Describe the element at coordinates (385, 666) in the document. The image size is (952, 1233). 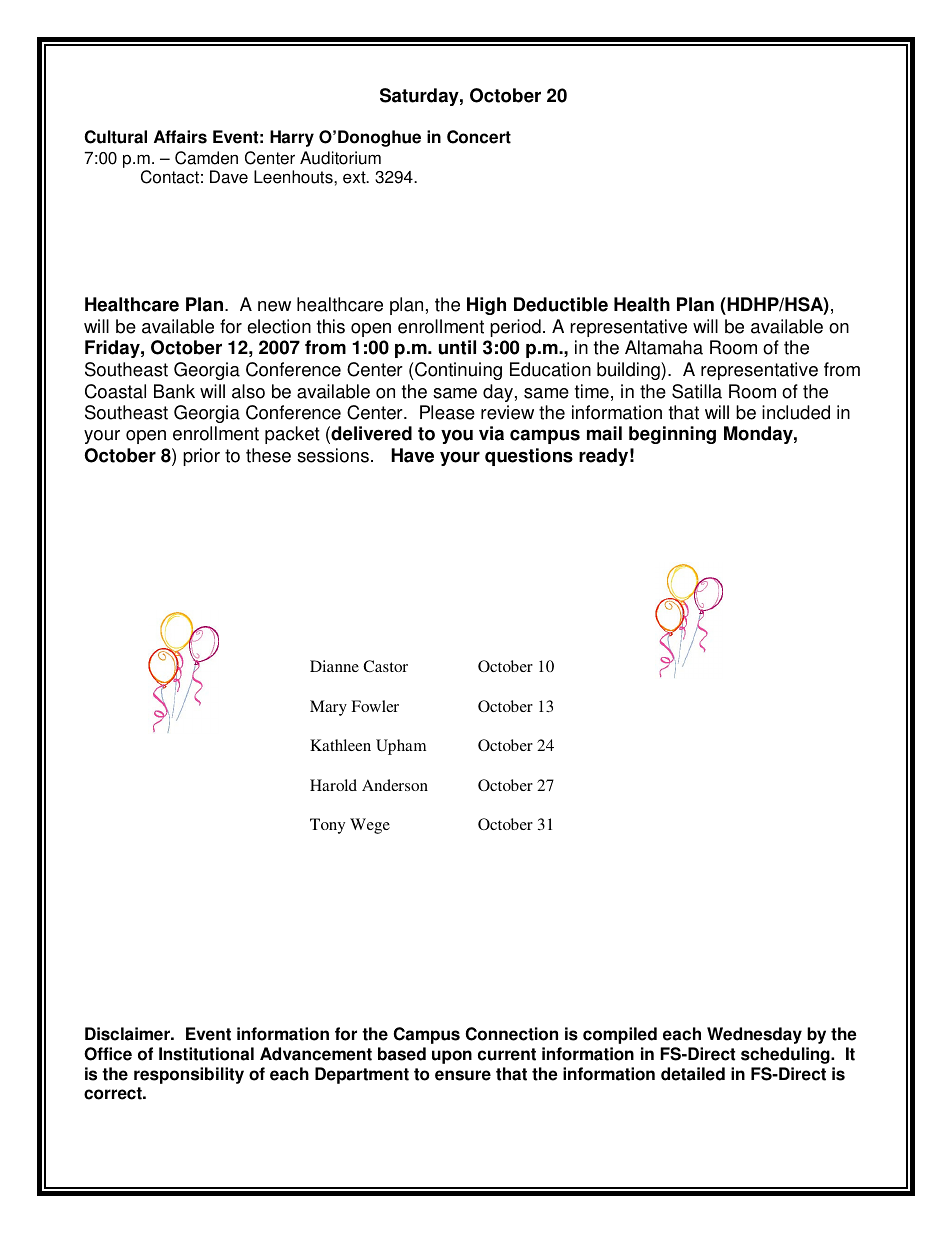
I see `Castor` at that location.
